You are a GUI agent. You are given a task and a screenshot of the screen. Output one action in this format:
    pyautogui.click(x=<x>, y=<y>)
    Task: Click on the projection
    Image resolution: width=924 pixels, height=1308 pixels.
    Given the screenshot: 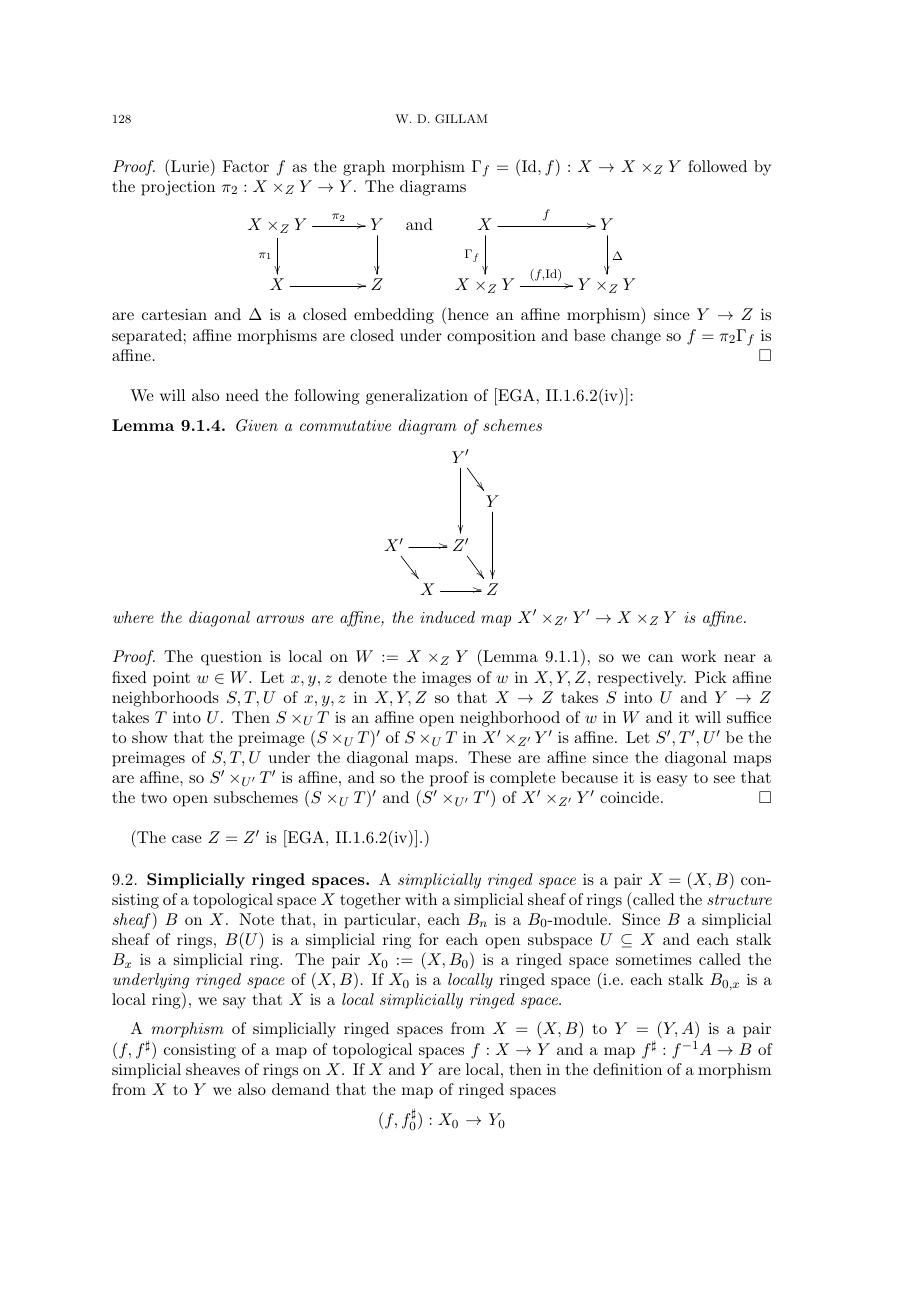 What is the action you would take?
    pyautogui.click(x=178, y=188)
